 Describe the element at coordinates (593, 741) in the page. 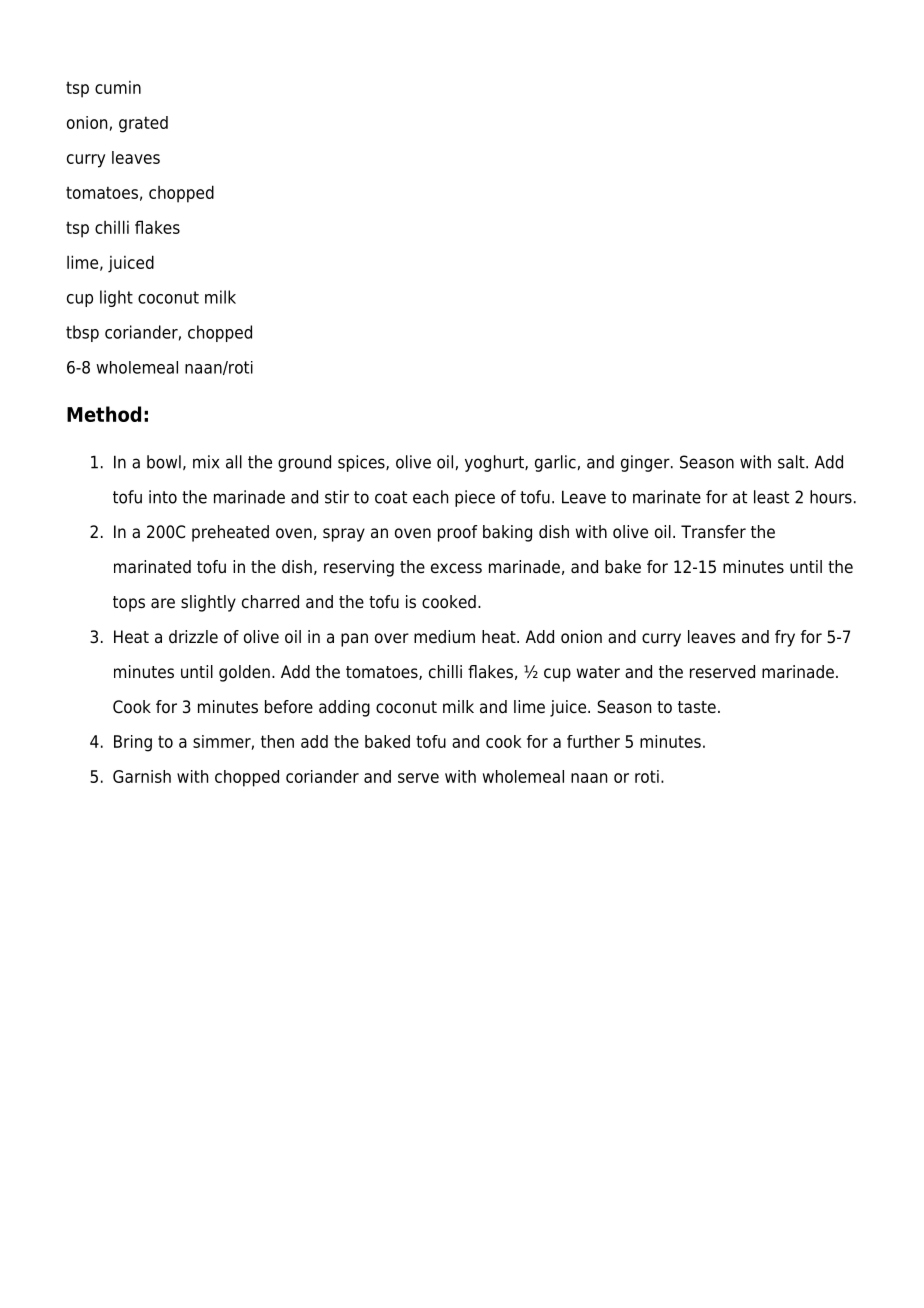

I see `further` at that location.
